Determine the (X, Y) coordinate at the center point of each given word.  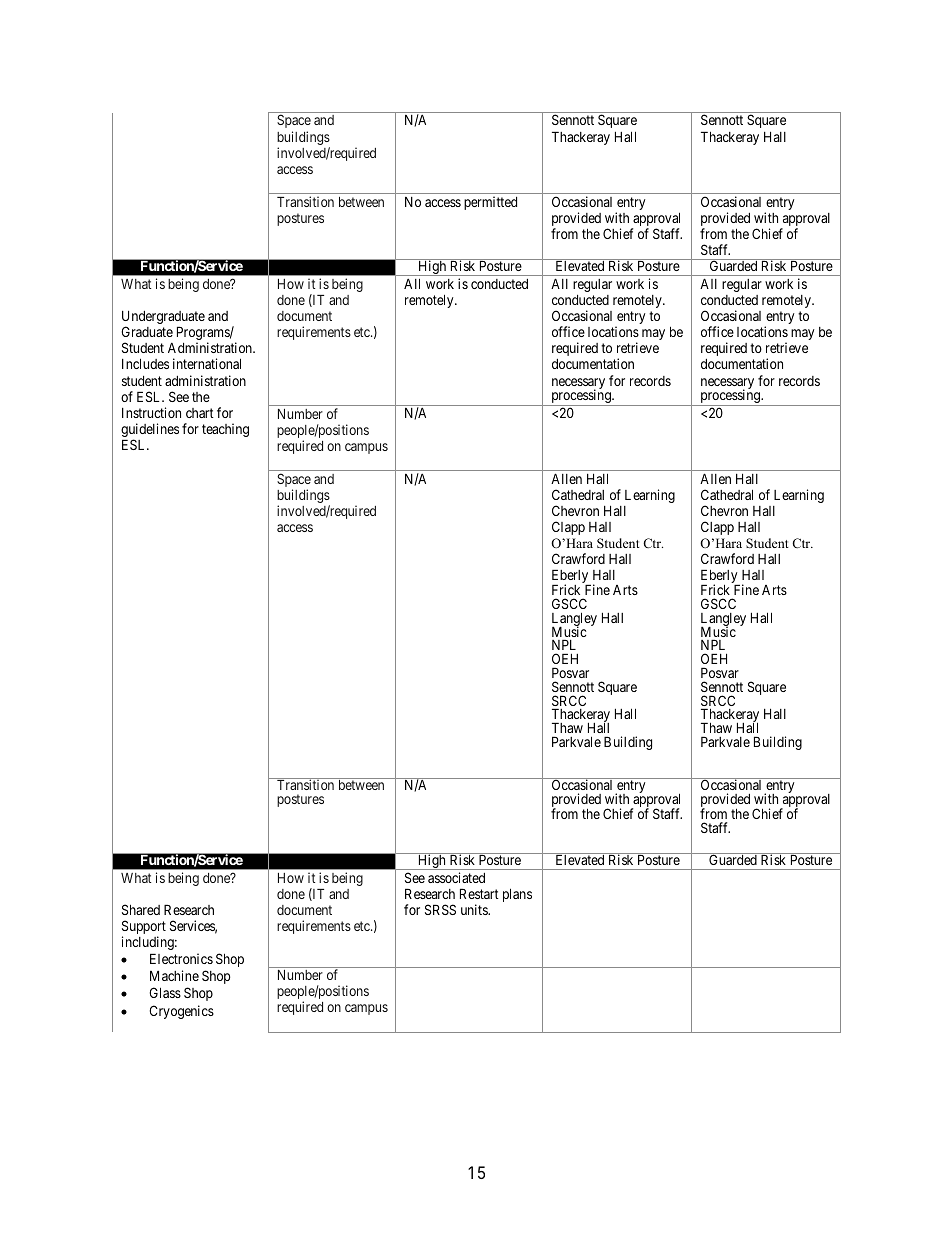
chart (200, 413)
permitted (490, 203)
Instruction (151, 412)
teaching (225, 430)
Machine (174, 975)
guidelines (150, 431)
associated (456, 877)
